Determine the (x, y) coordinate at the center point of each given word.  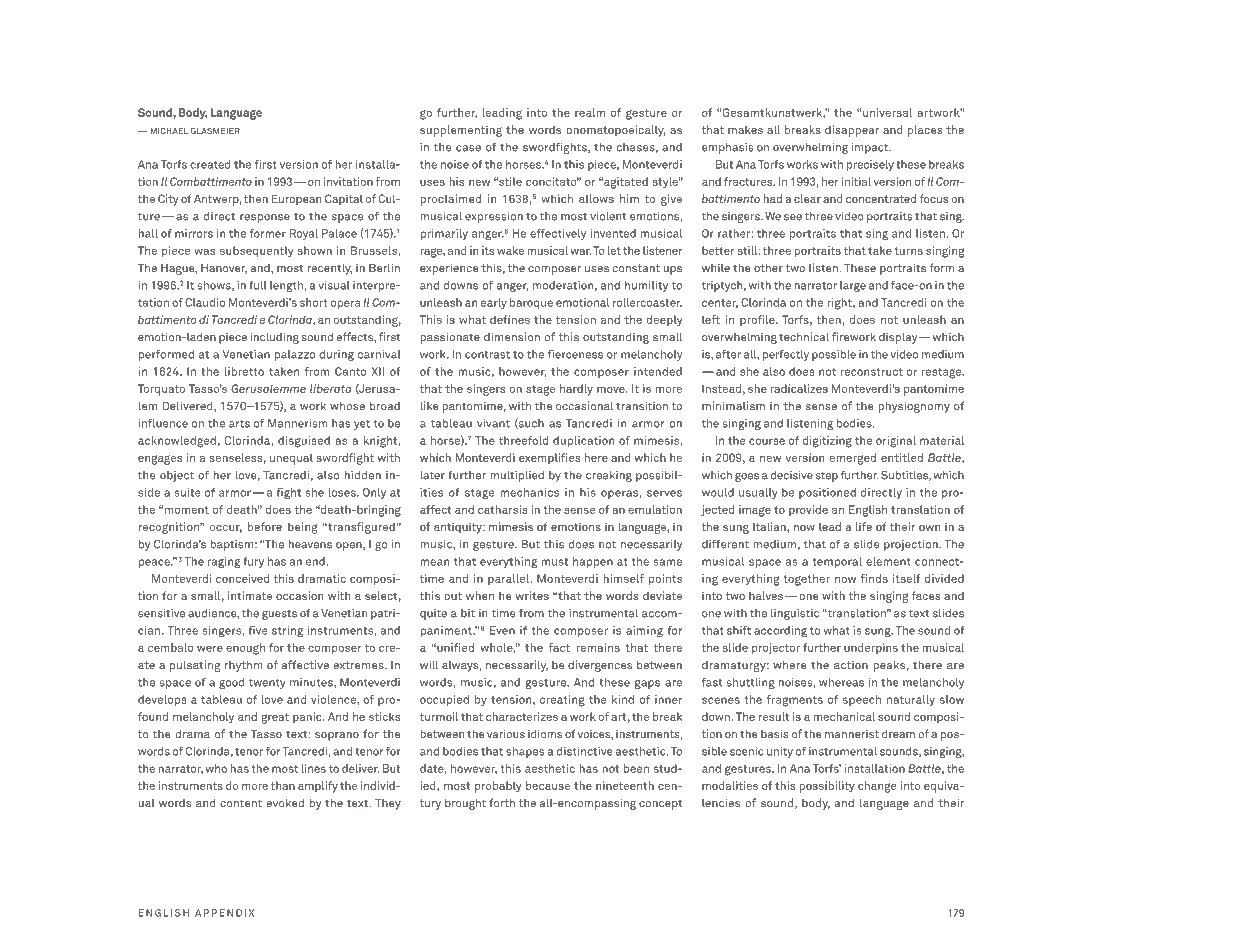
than (283, 785)
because (548, 785)
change (877, 787)
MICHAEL (169, 131)
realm (590, 112)
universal (887, 112)
